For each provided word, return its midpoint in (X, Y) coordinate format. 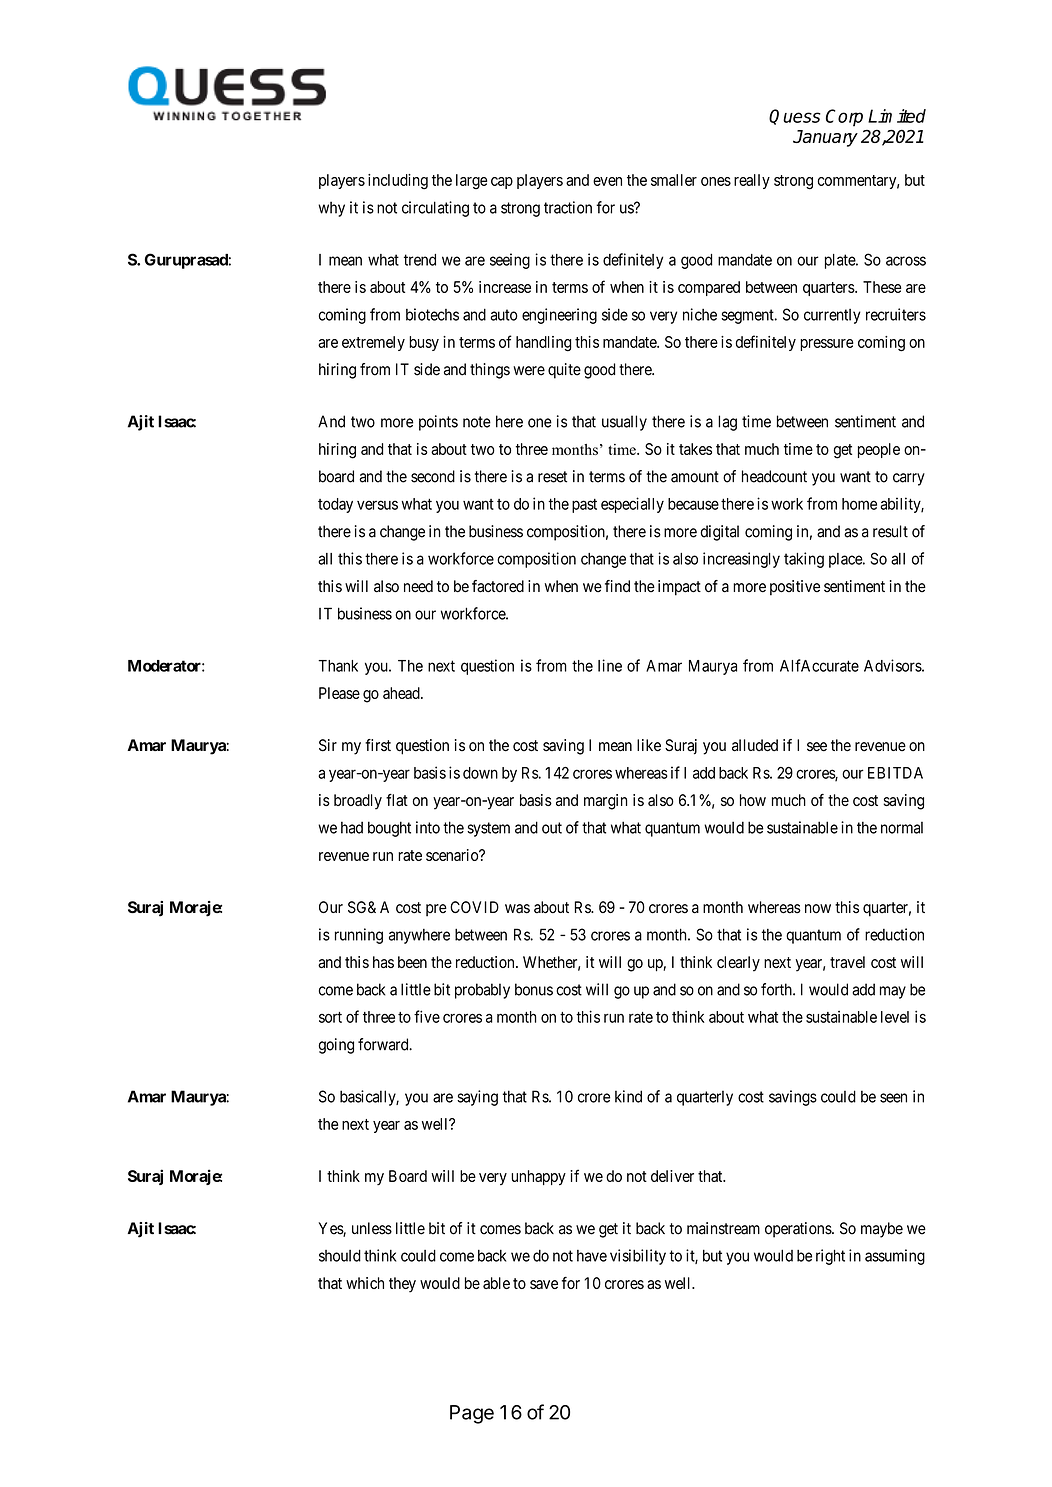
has (383, 962)
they (402, 1285)
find (617, 586)
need (418, 586)
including (398, 182)
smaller (674, 180)
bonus (534, 989)
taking (804, 560)
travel (847, 962)
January (825, 138)
